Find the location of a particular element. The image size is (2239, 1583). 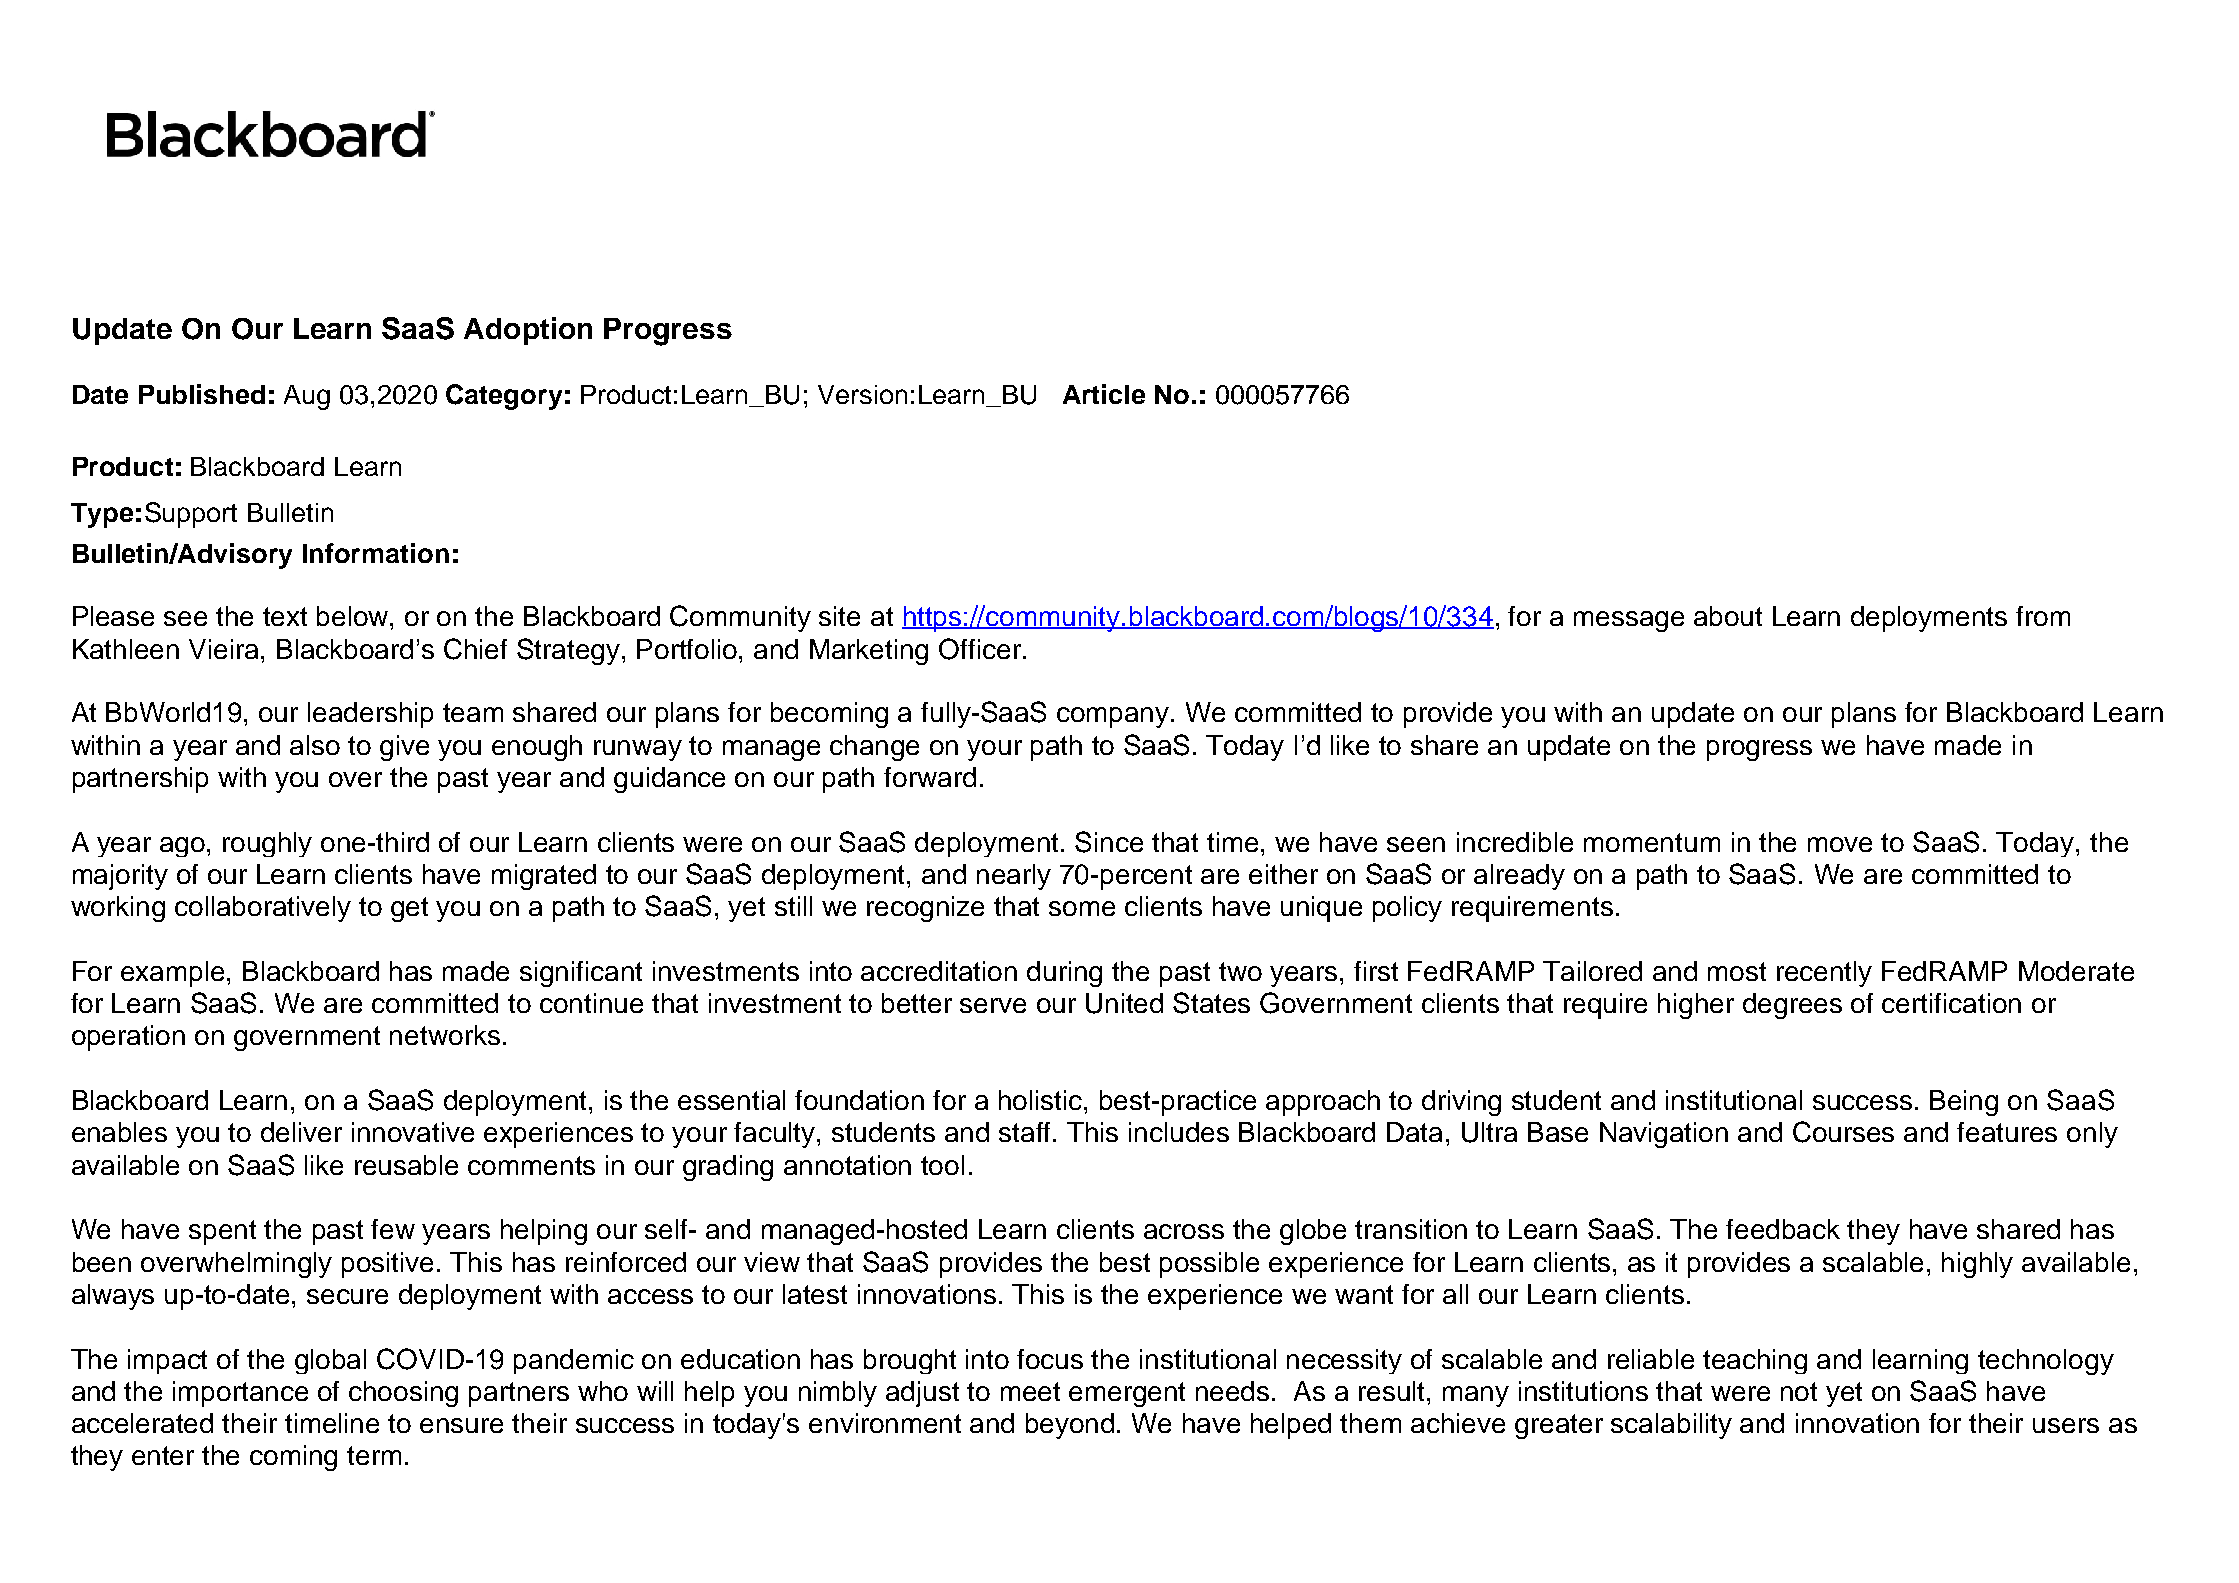

choosing is located at coordinates (403, 1394).
